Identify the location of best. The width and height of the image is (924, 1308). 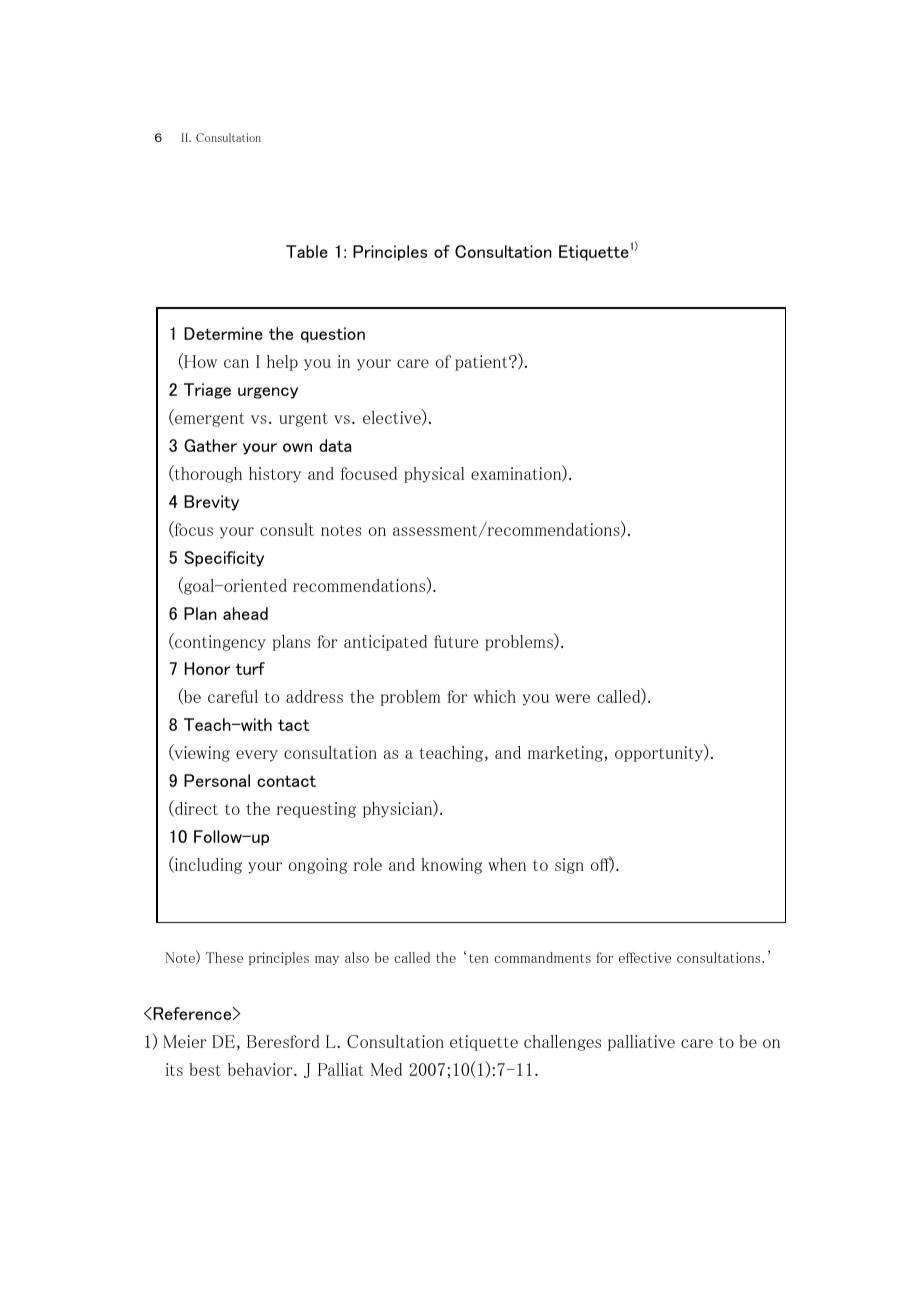
(205, 1069).
